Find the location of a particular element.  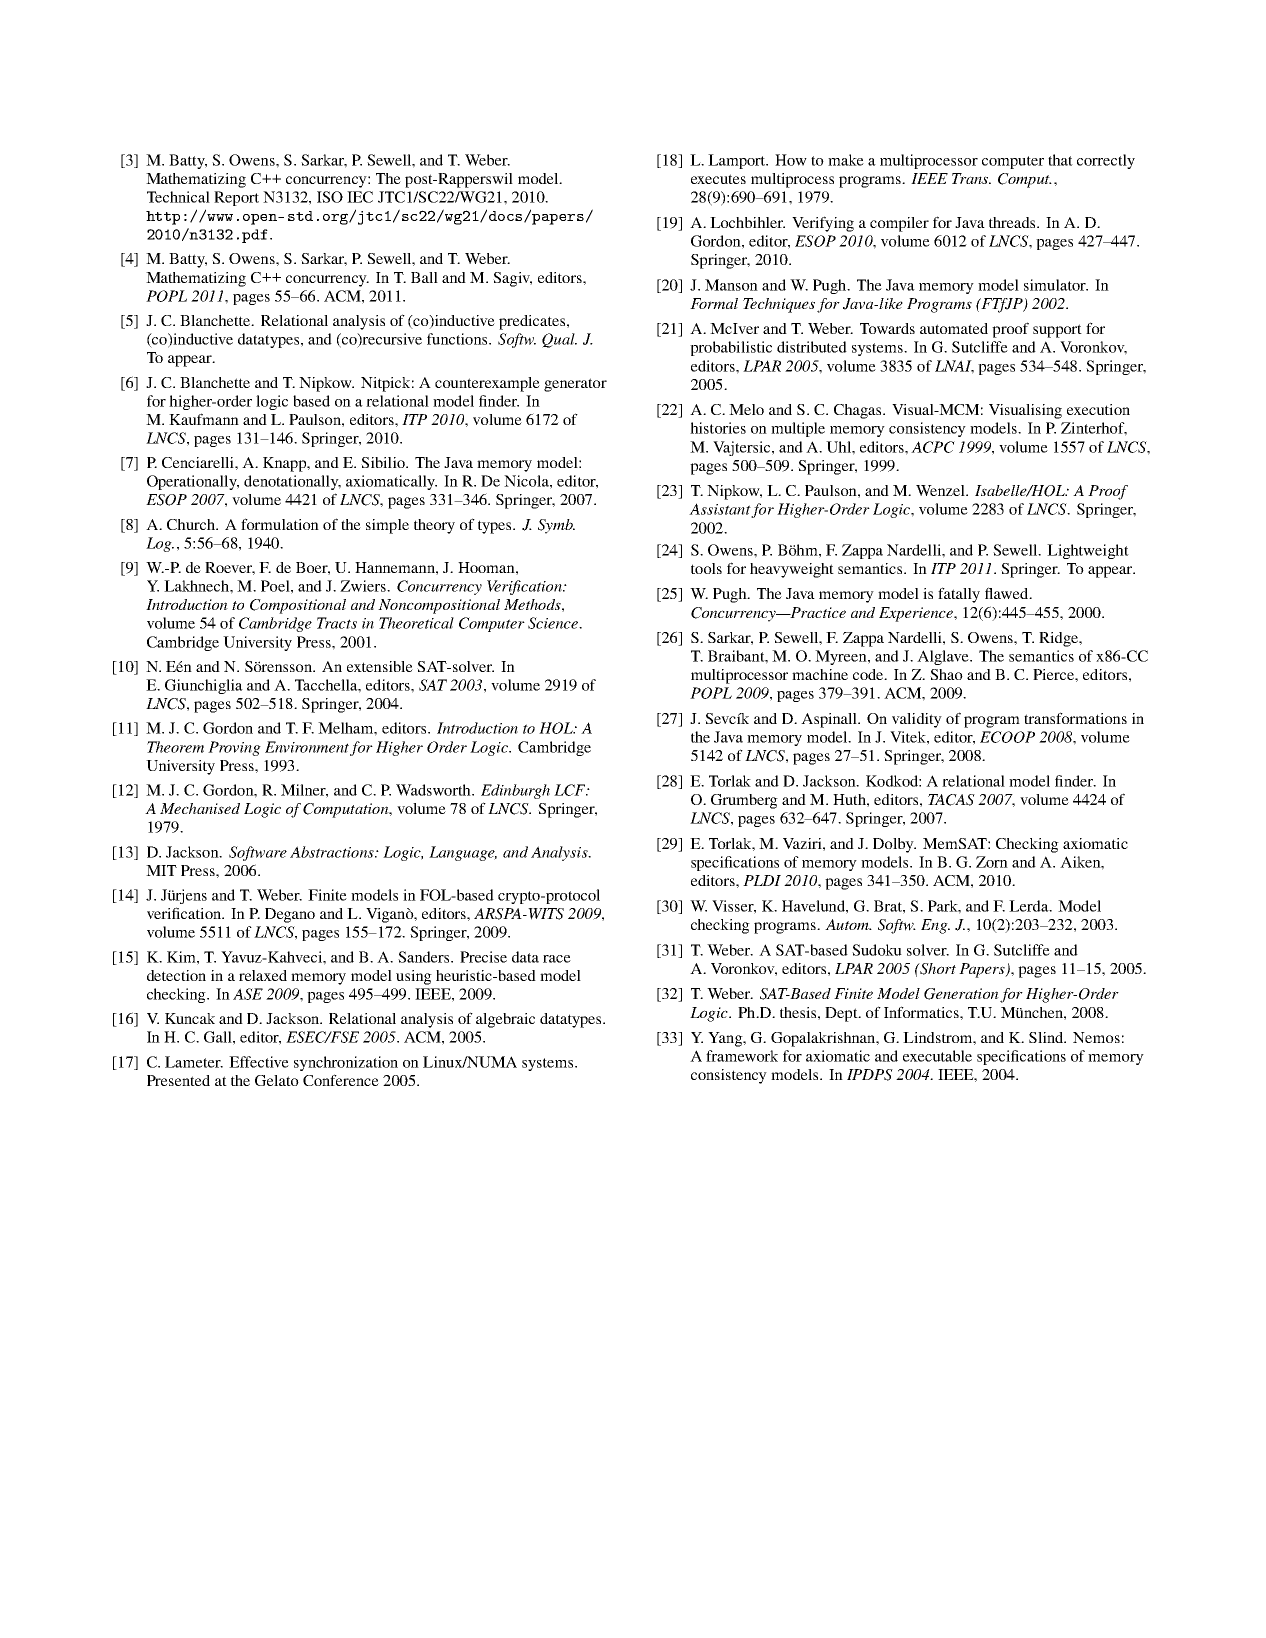

race is located at coordinates (557, 959).
